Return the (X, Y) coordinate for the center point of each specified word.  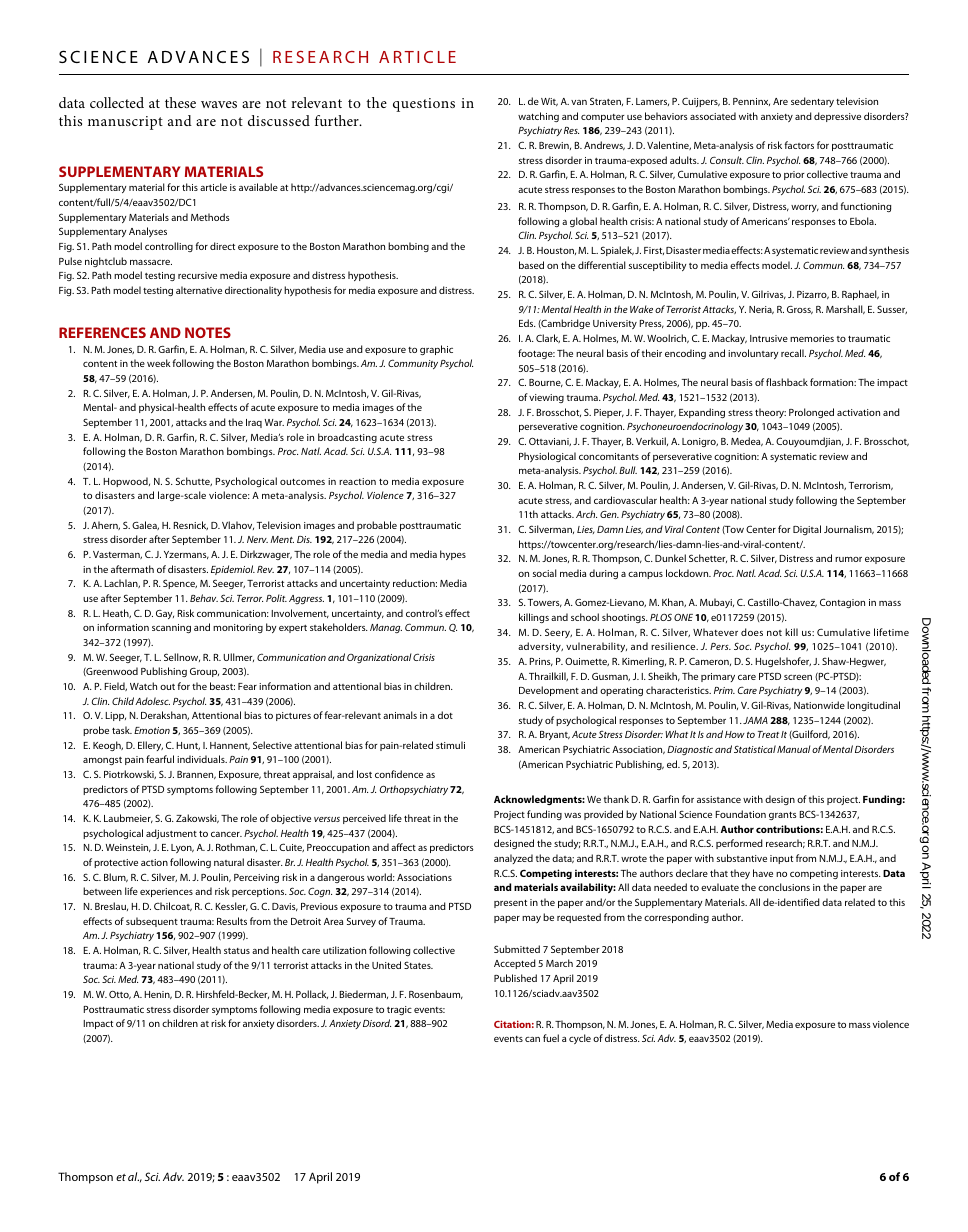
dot (445, 715)
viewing (546, 398)
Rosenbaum (436, 994)
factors (799, 145)
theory (770, 413)
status (237, 951)
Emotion (152, 730)
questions (424, 105)
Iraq (254, 423)
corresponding (676, 918)
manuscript (125, 123)
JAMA (755, 720)
